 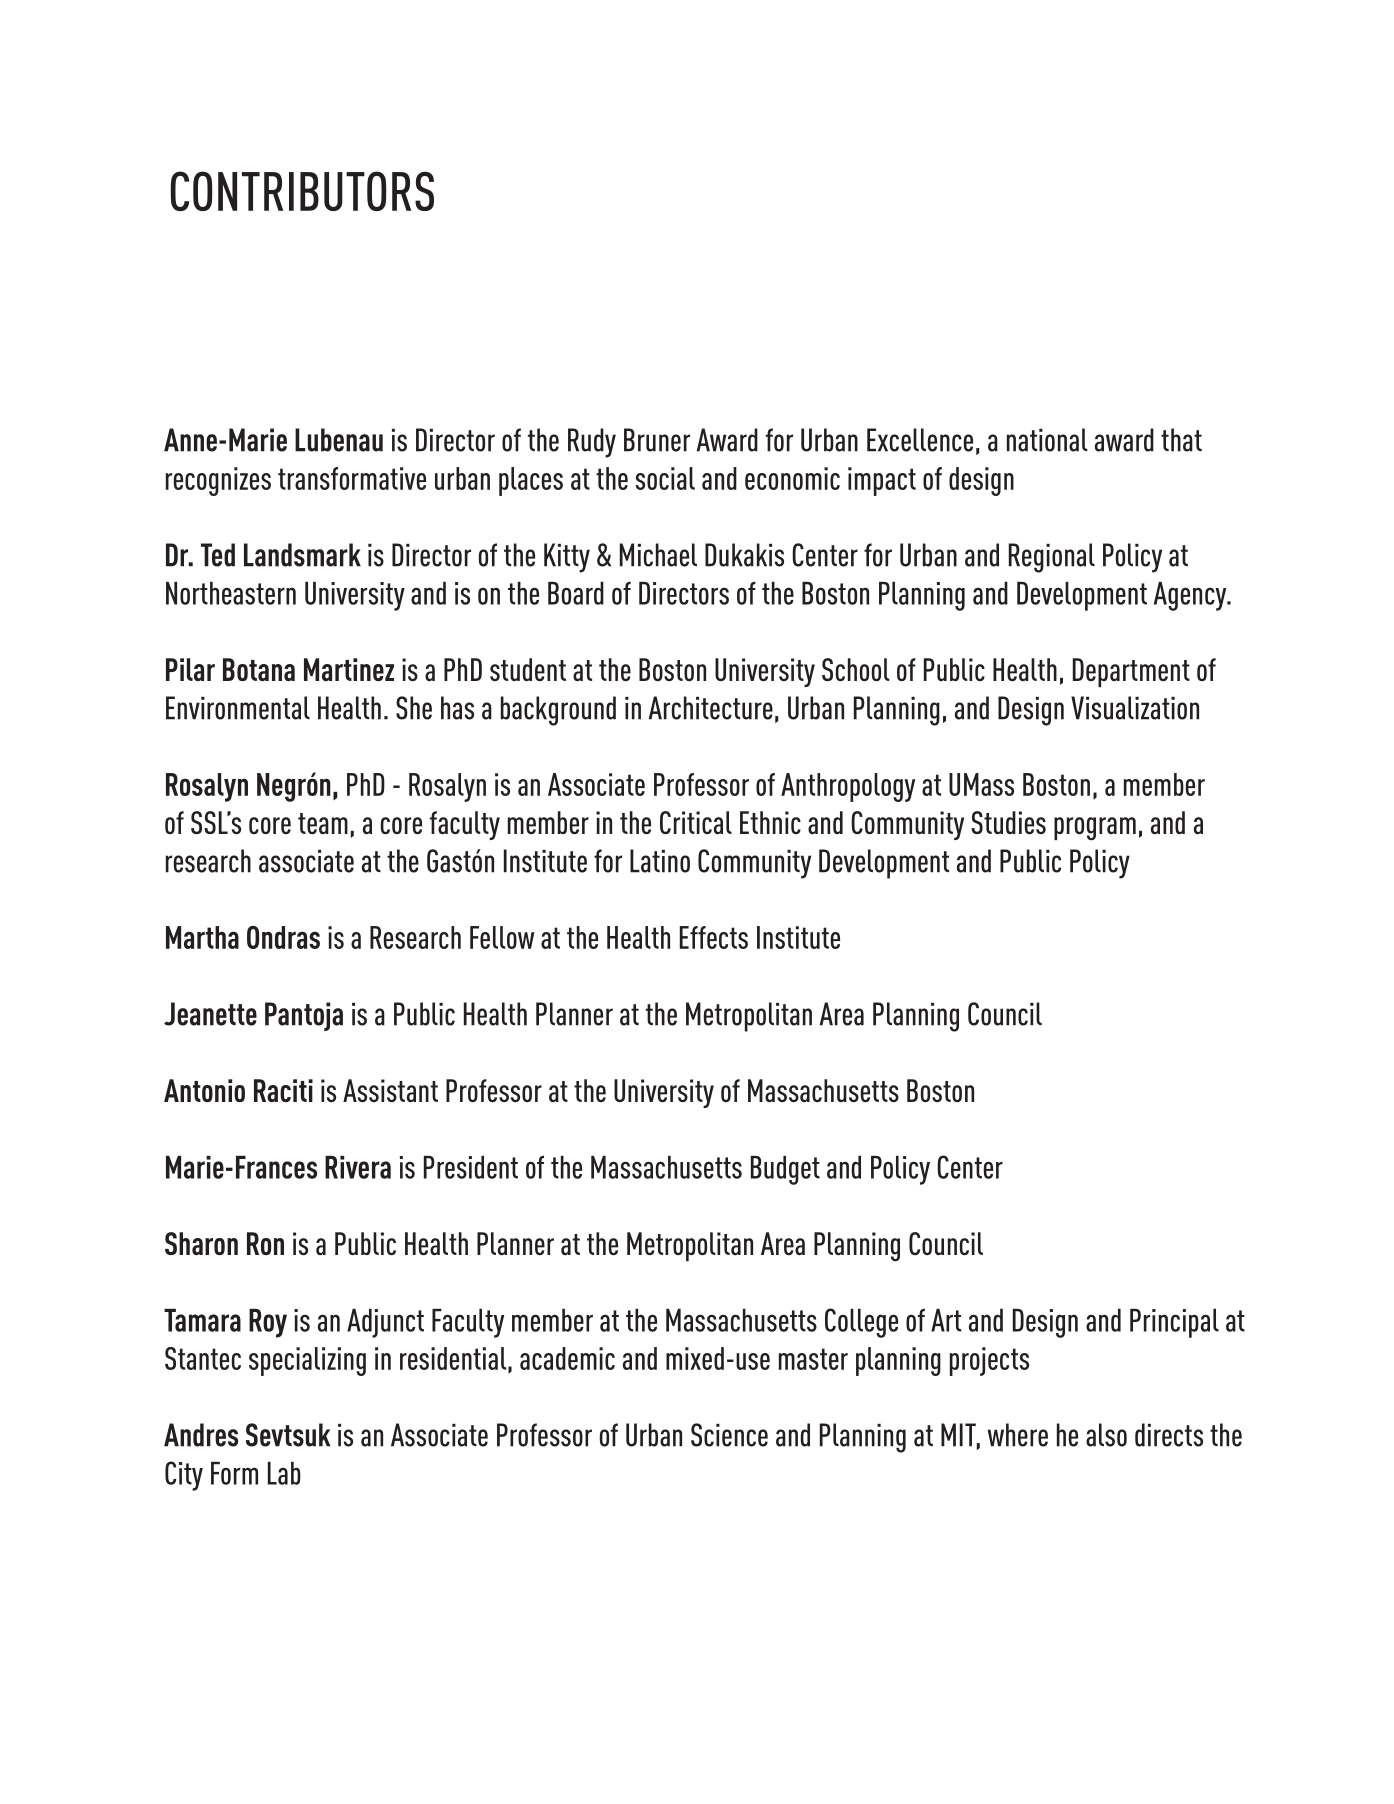 I want to click on Budget, so click(x=785, y=1170).
